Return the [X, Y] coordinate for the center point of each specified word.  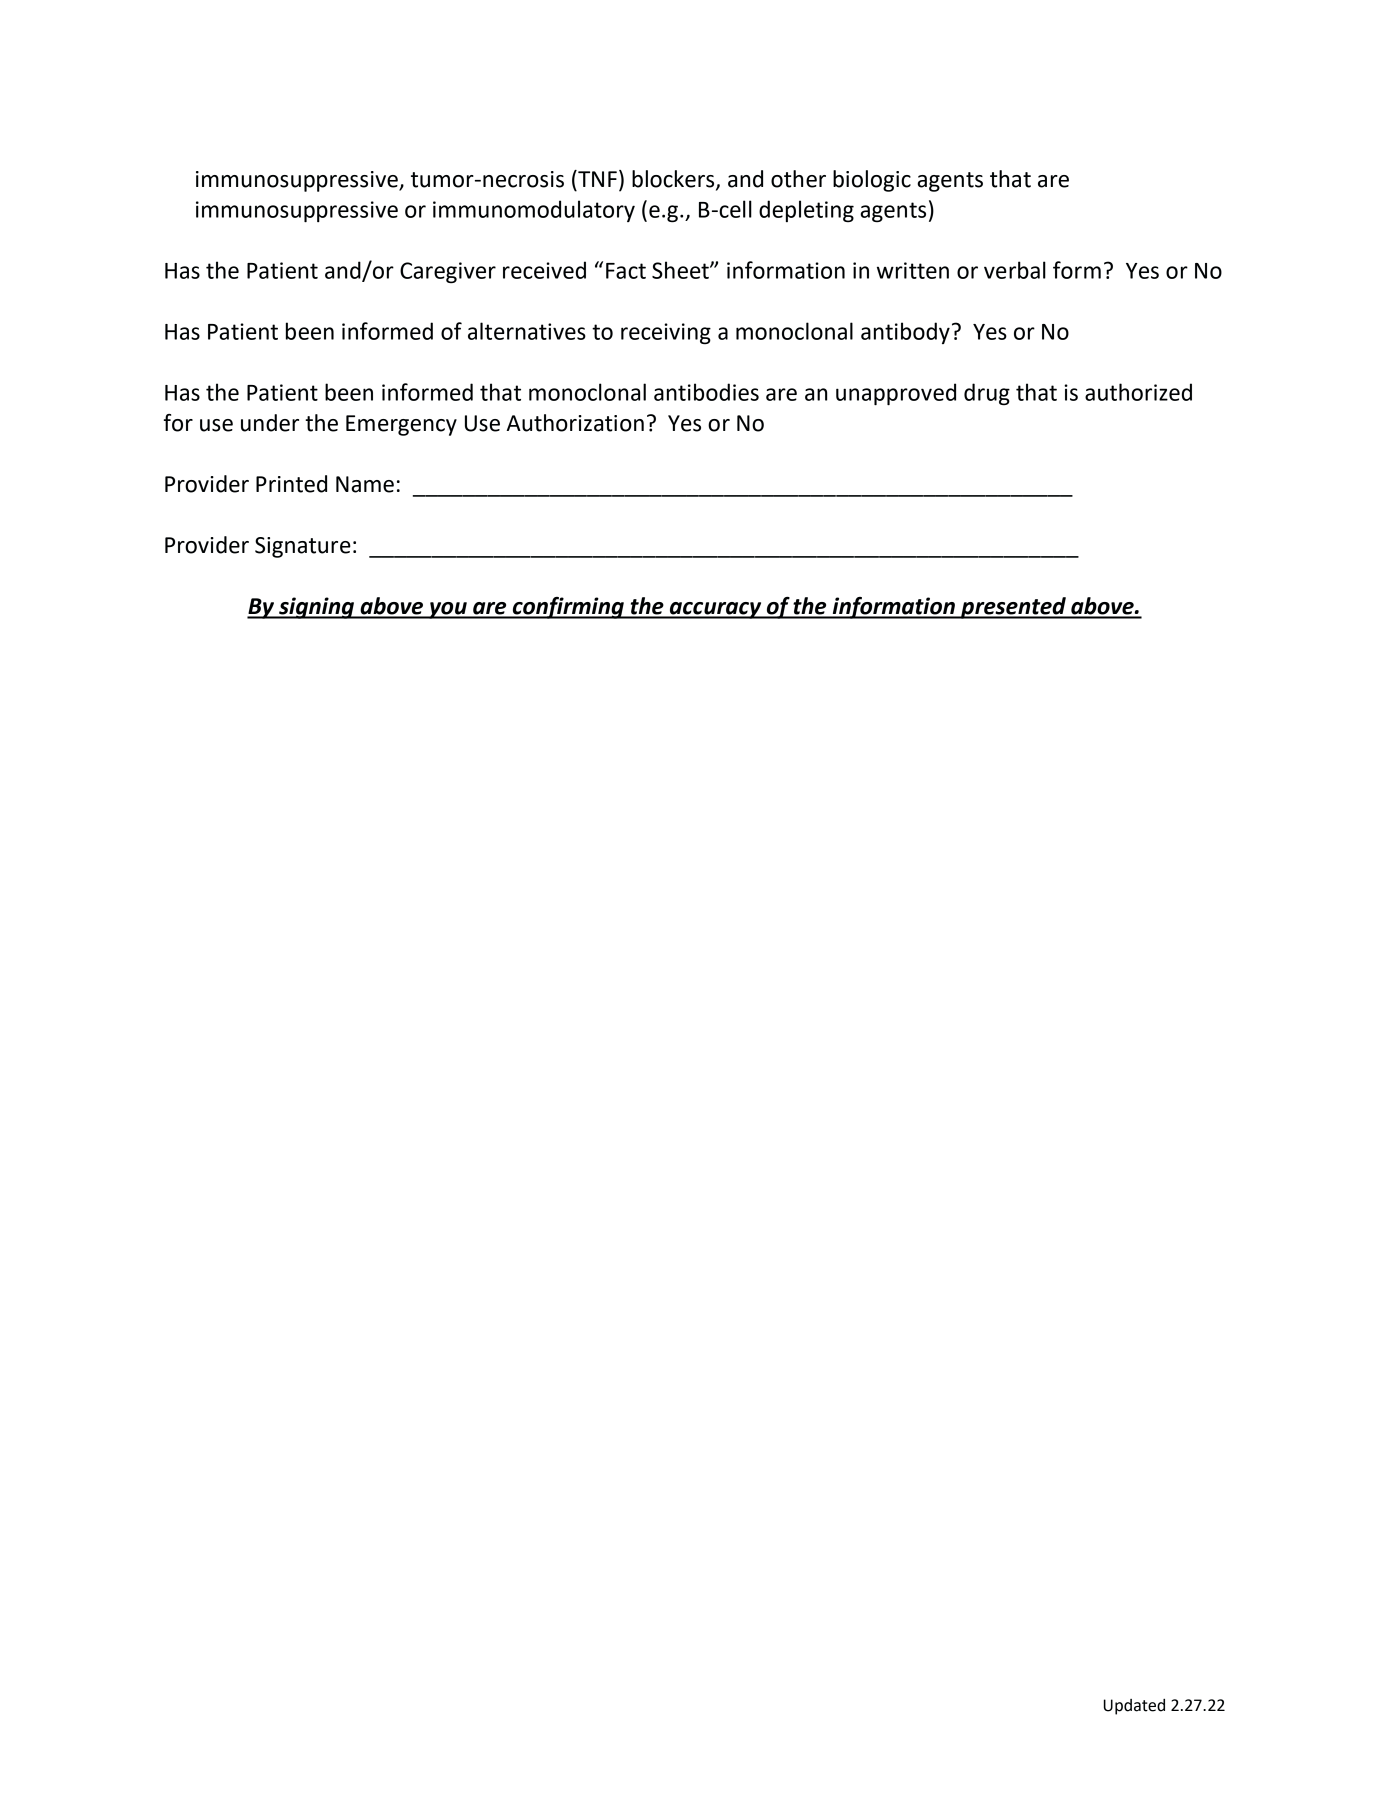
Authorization [575, 423]
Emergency [401, 425]
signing [317, 608]
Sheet [681, 270]
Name [365, 484]
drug [987, 394]
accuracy [715, 610]
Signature [303, 547]
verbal [1015, 270]
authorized [1138, 392]
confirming [568, 608]
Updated [1134, 1707]
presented [1013, 608]
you [448, 610]
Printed [291, 484]
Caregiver [448, 273]
